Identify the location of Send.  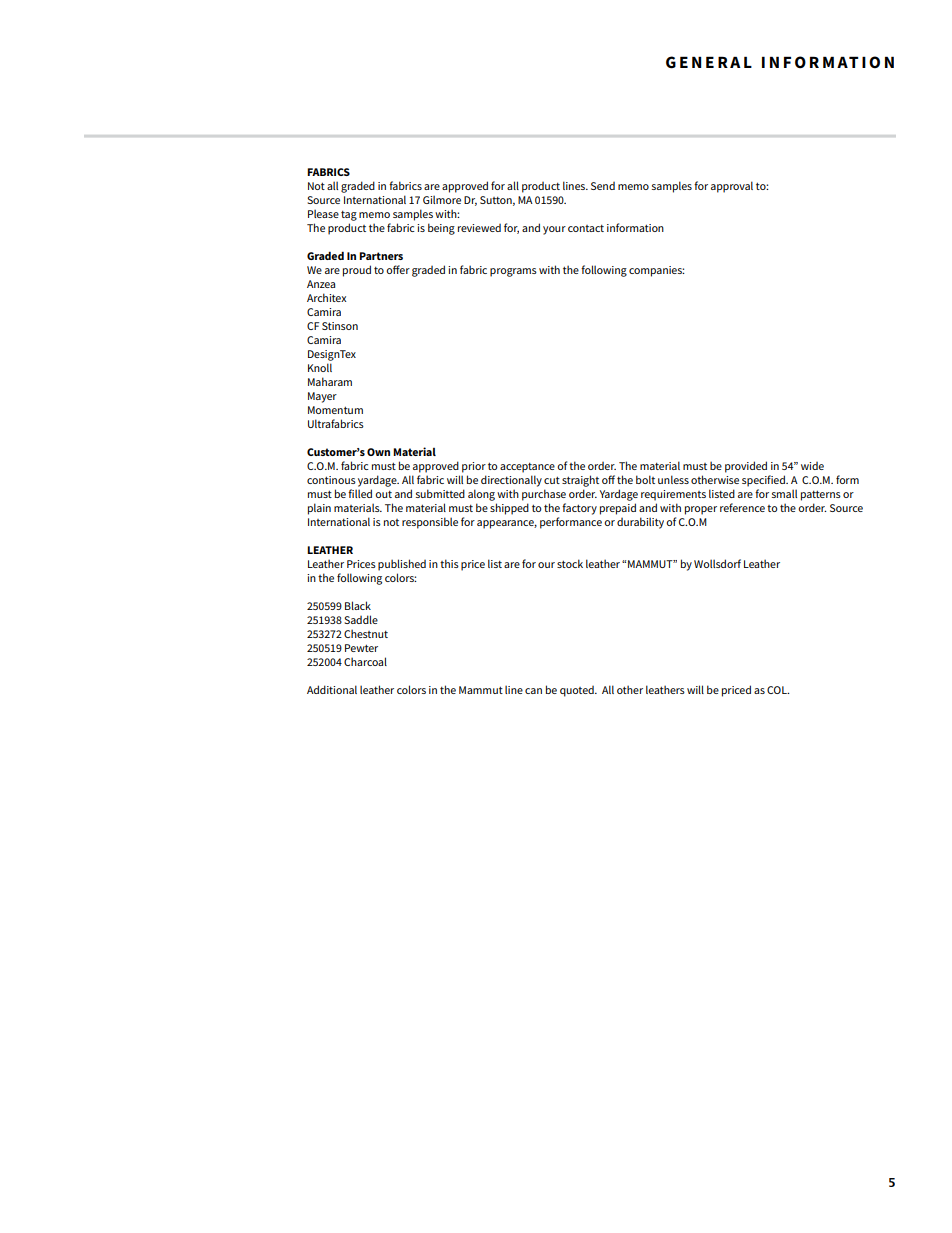
(603, 186).
